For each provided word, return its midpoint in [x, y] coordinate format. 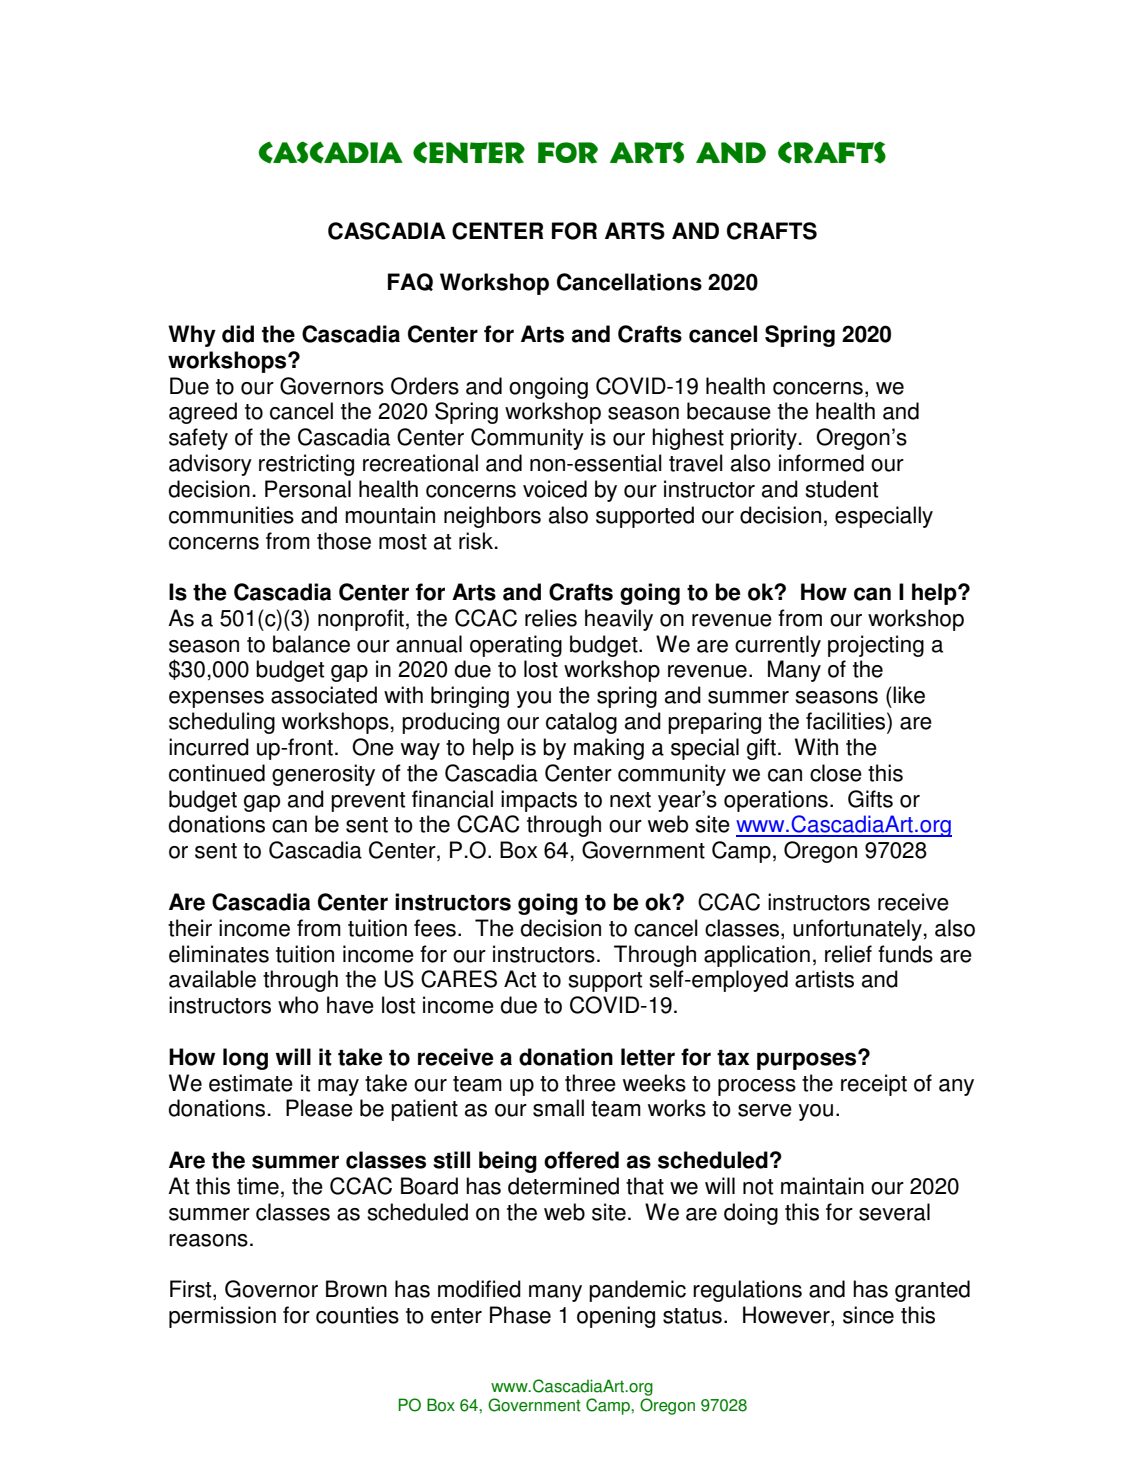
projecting [876, 646]
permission [222, 1317]
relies [551, 618]
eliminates [219, 954]
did [238, 334]
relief [848, 954]
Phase [520, 1315]
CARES [459, 979]
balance [311, 644]
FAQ [410, 282]
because [729, 411]
